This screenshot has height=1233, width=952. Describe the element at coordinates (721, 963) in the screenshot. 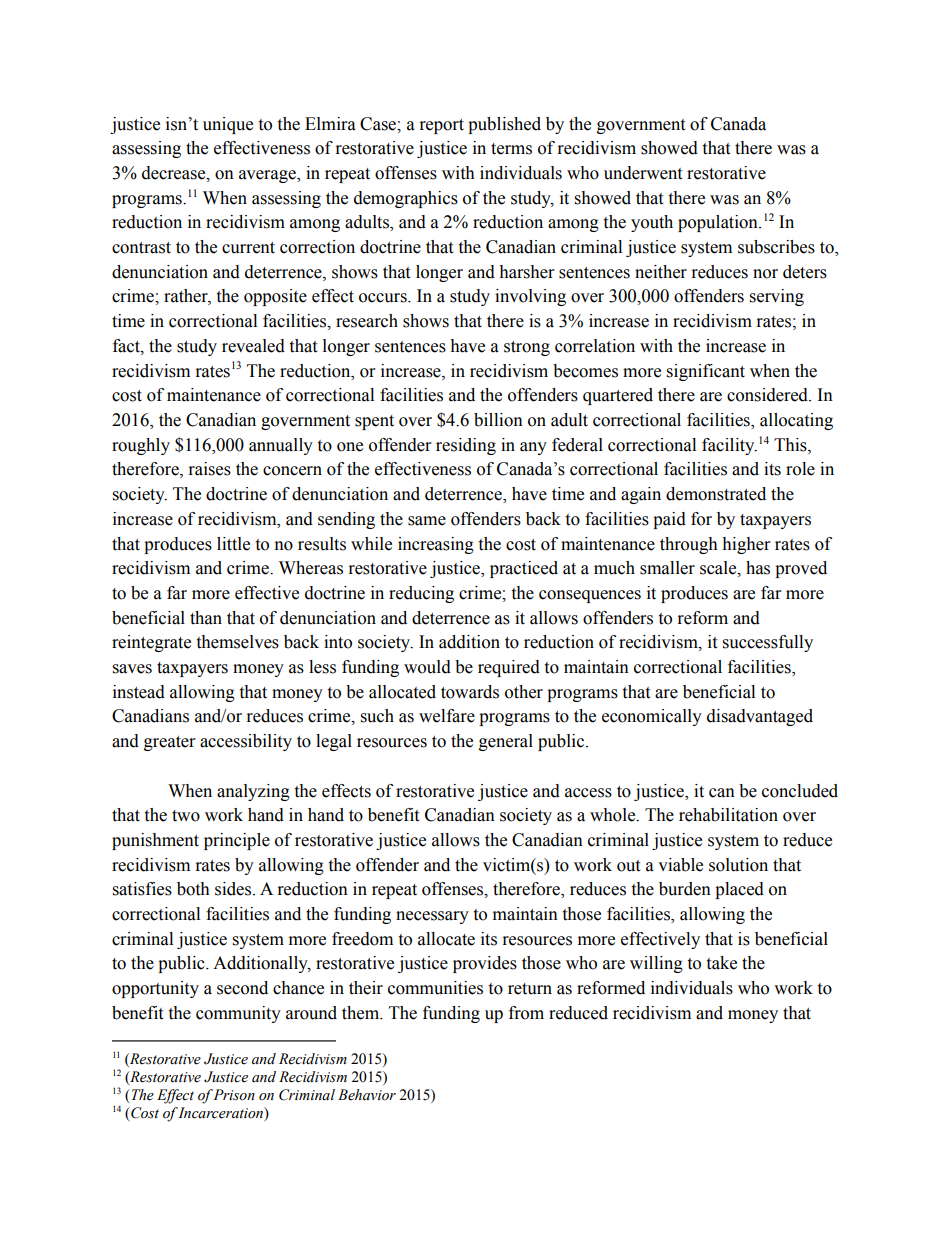

I see `take` at that location.
